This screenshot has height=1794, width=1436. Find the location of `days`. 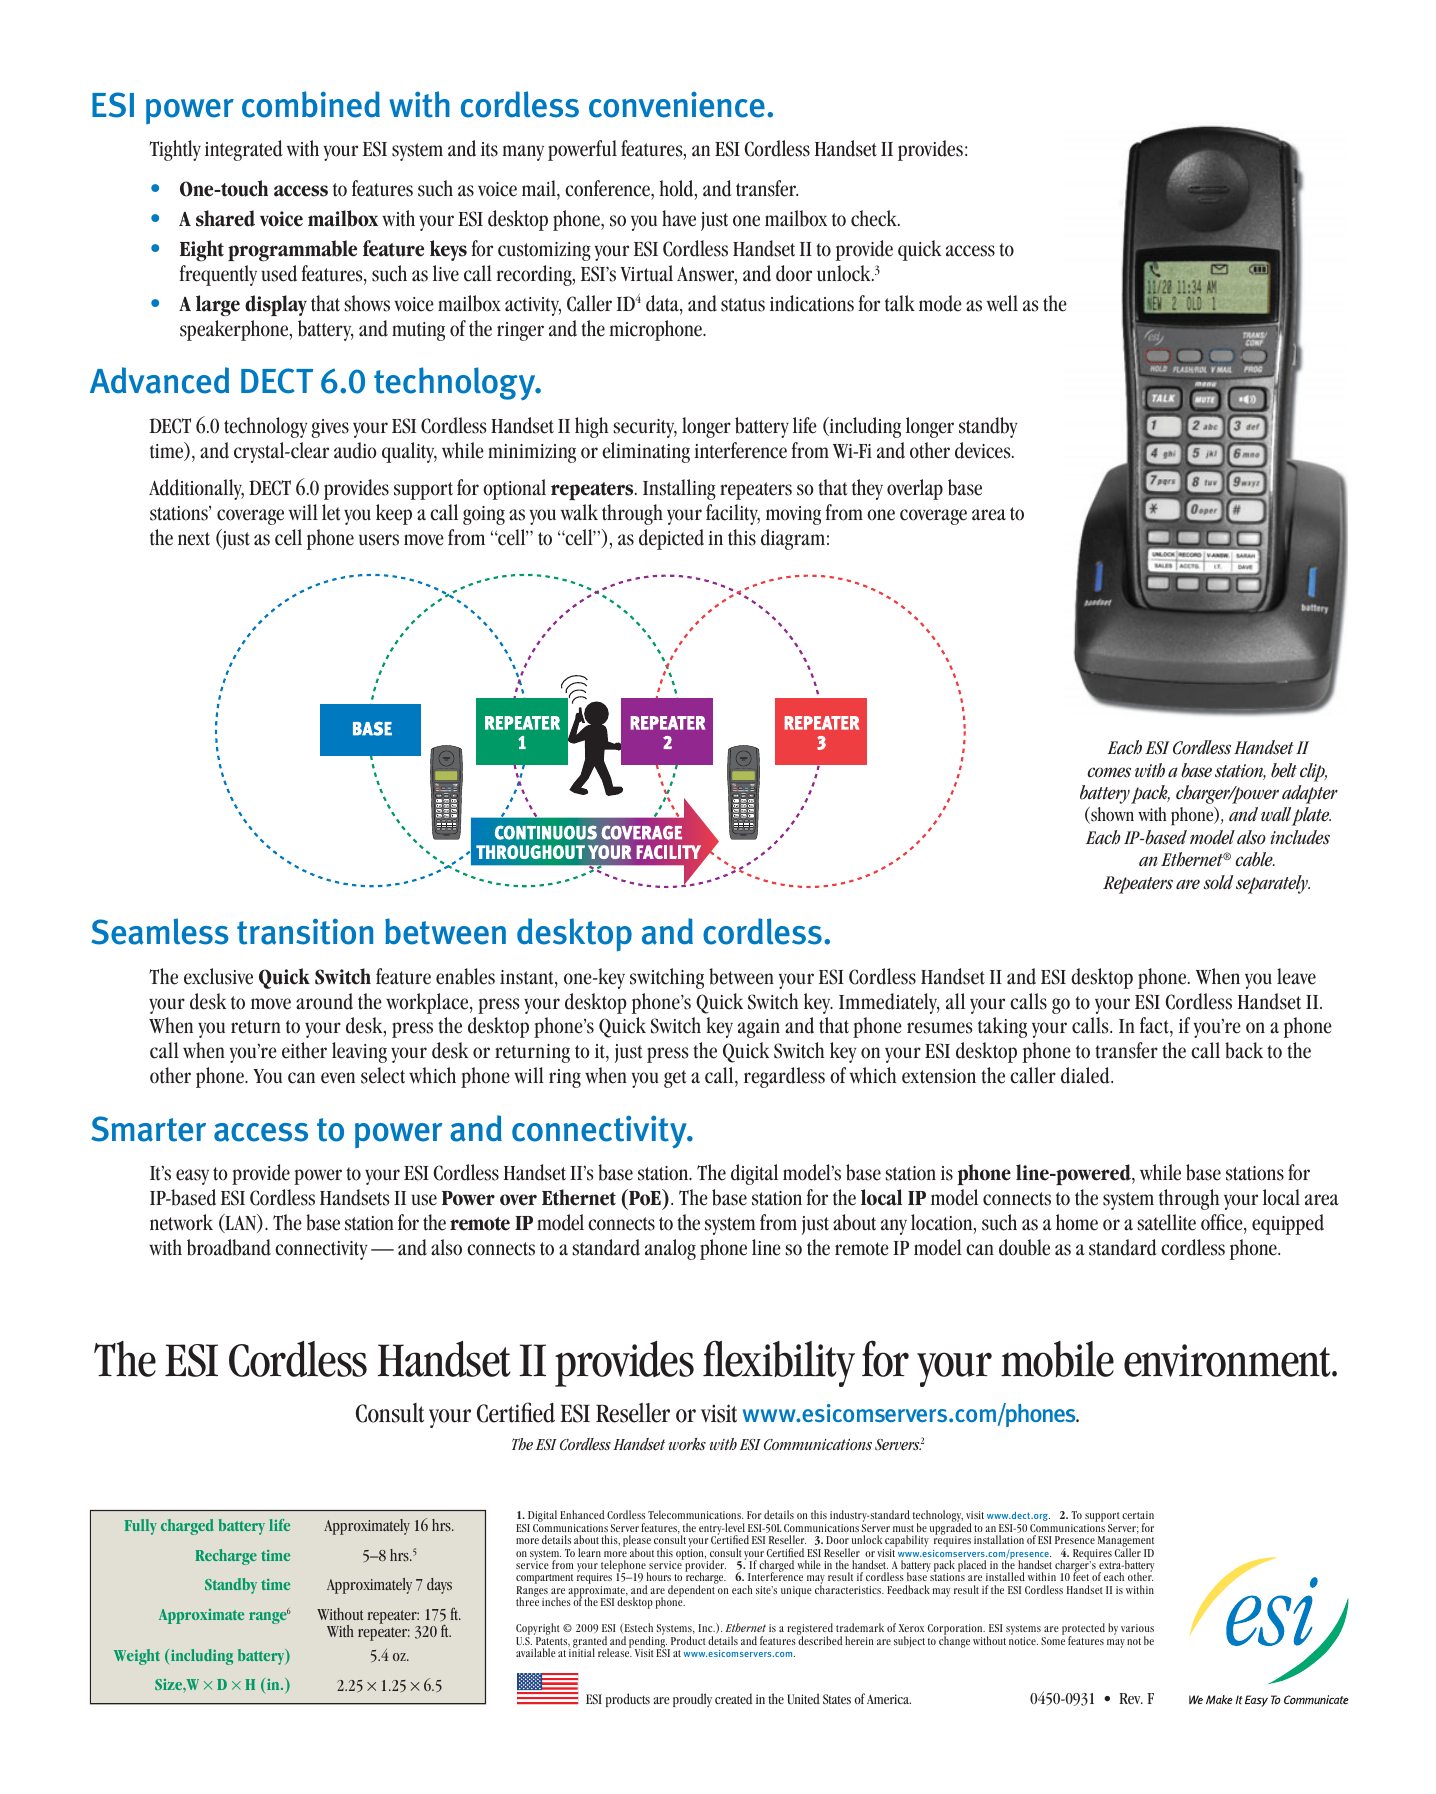

days is located at coordinates (439, 1586).
